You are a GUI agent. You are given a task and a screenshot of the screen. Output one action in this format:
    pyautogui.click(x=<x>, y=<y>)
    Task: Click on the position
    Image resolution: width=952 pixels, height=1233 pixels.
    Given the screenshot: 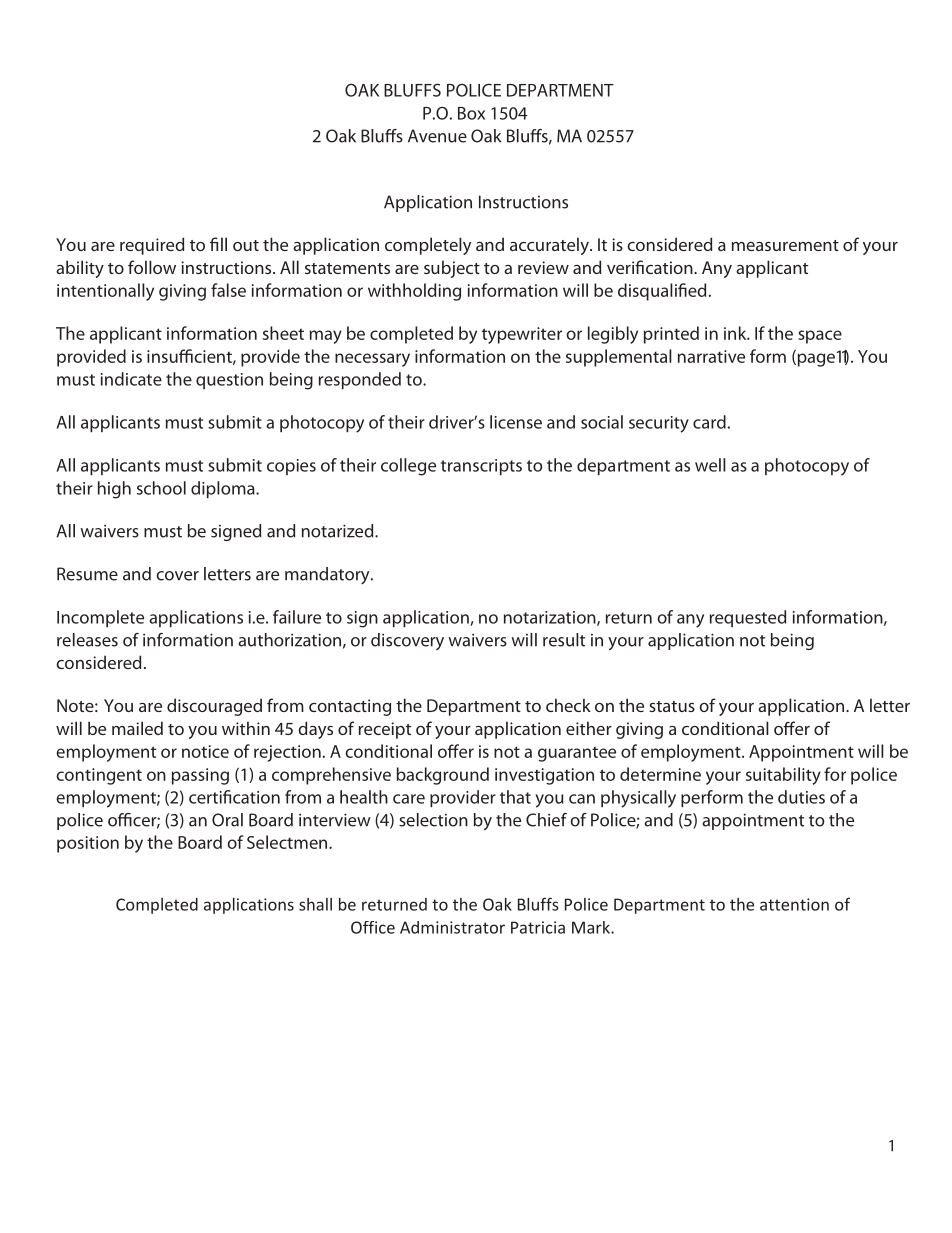 What is the action you would take?
    pyautogui.click(x=88, y=844)
